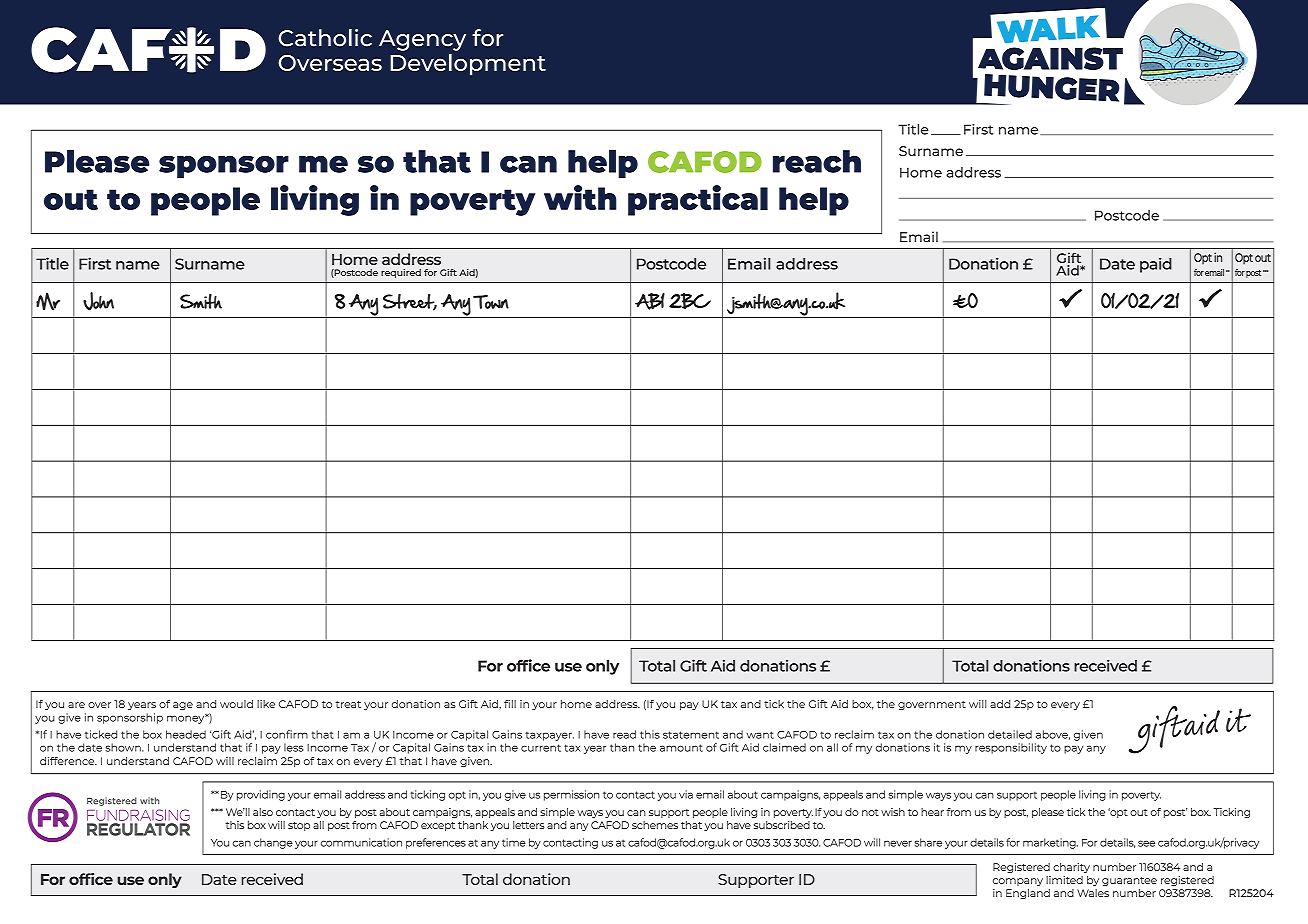  What do you see at coordinates (817, 161) in the screenshot?
I see `reach` at bounding box center [817, 161].
